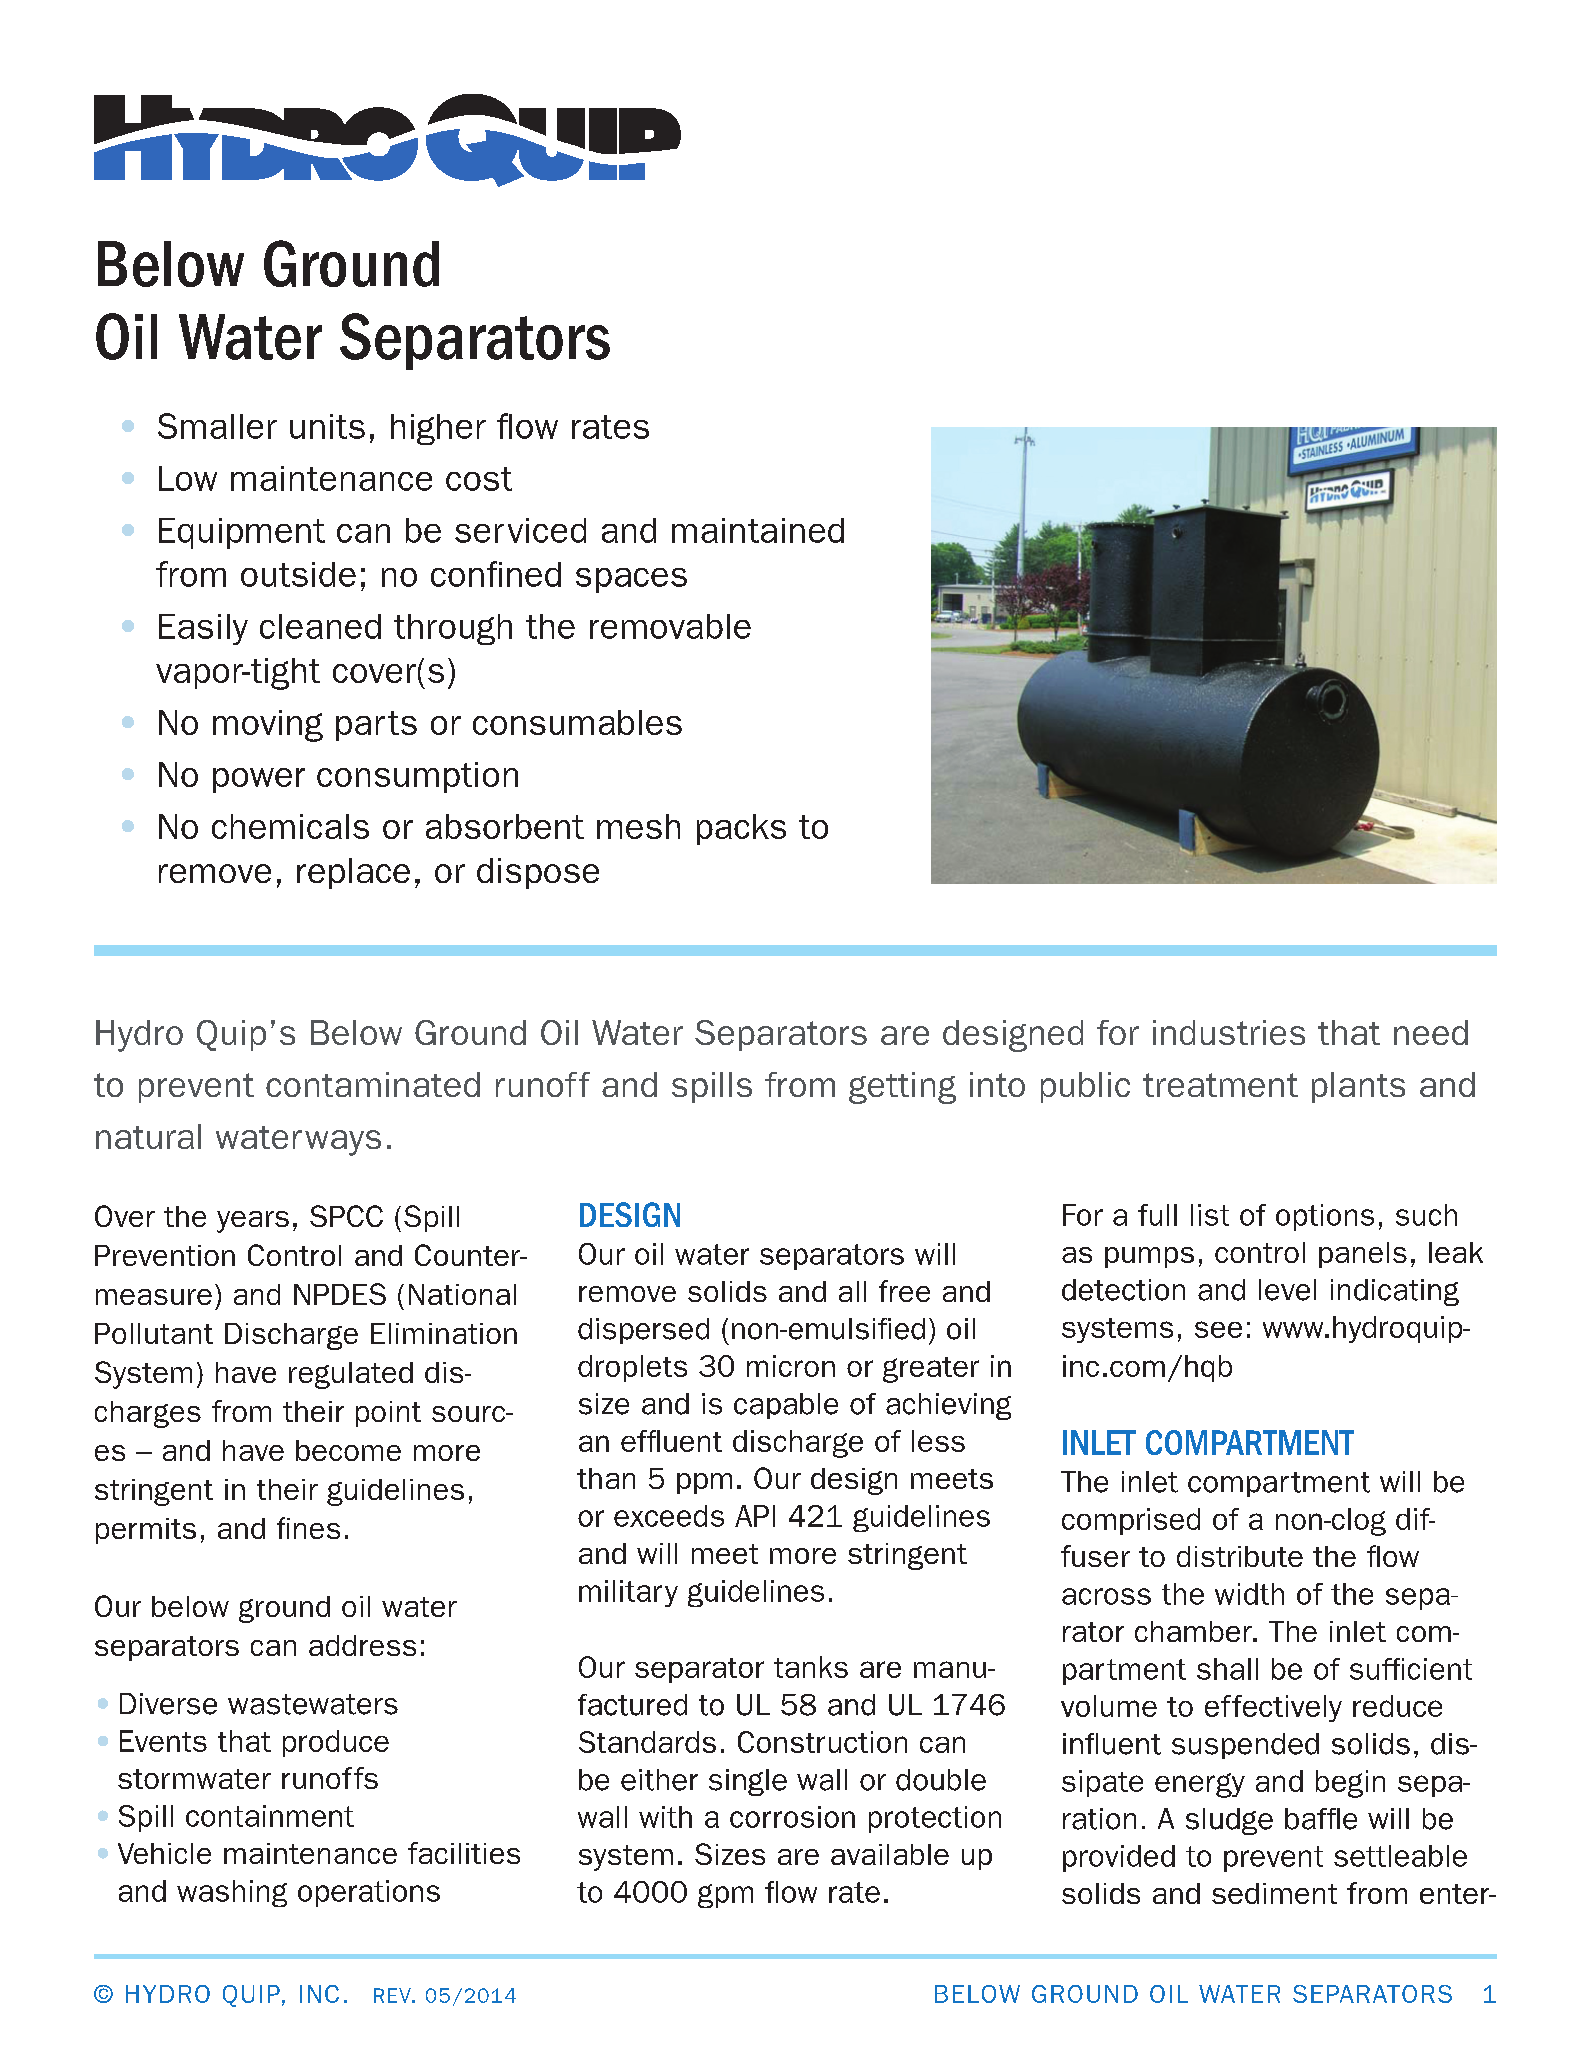  Describe the element at coordinates (253, 1222) in the screenshot. I see `years` at that location.
